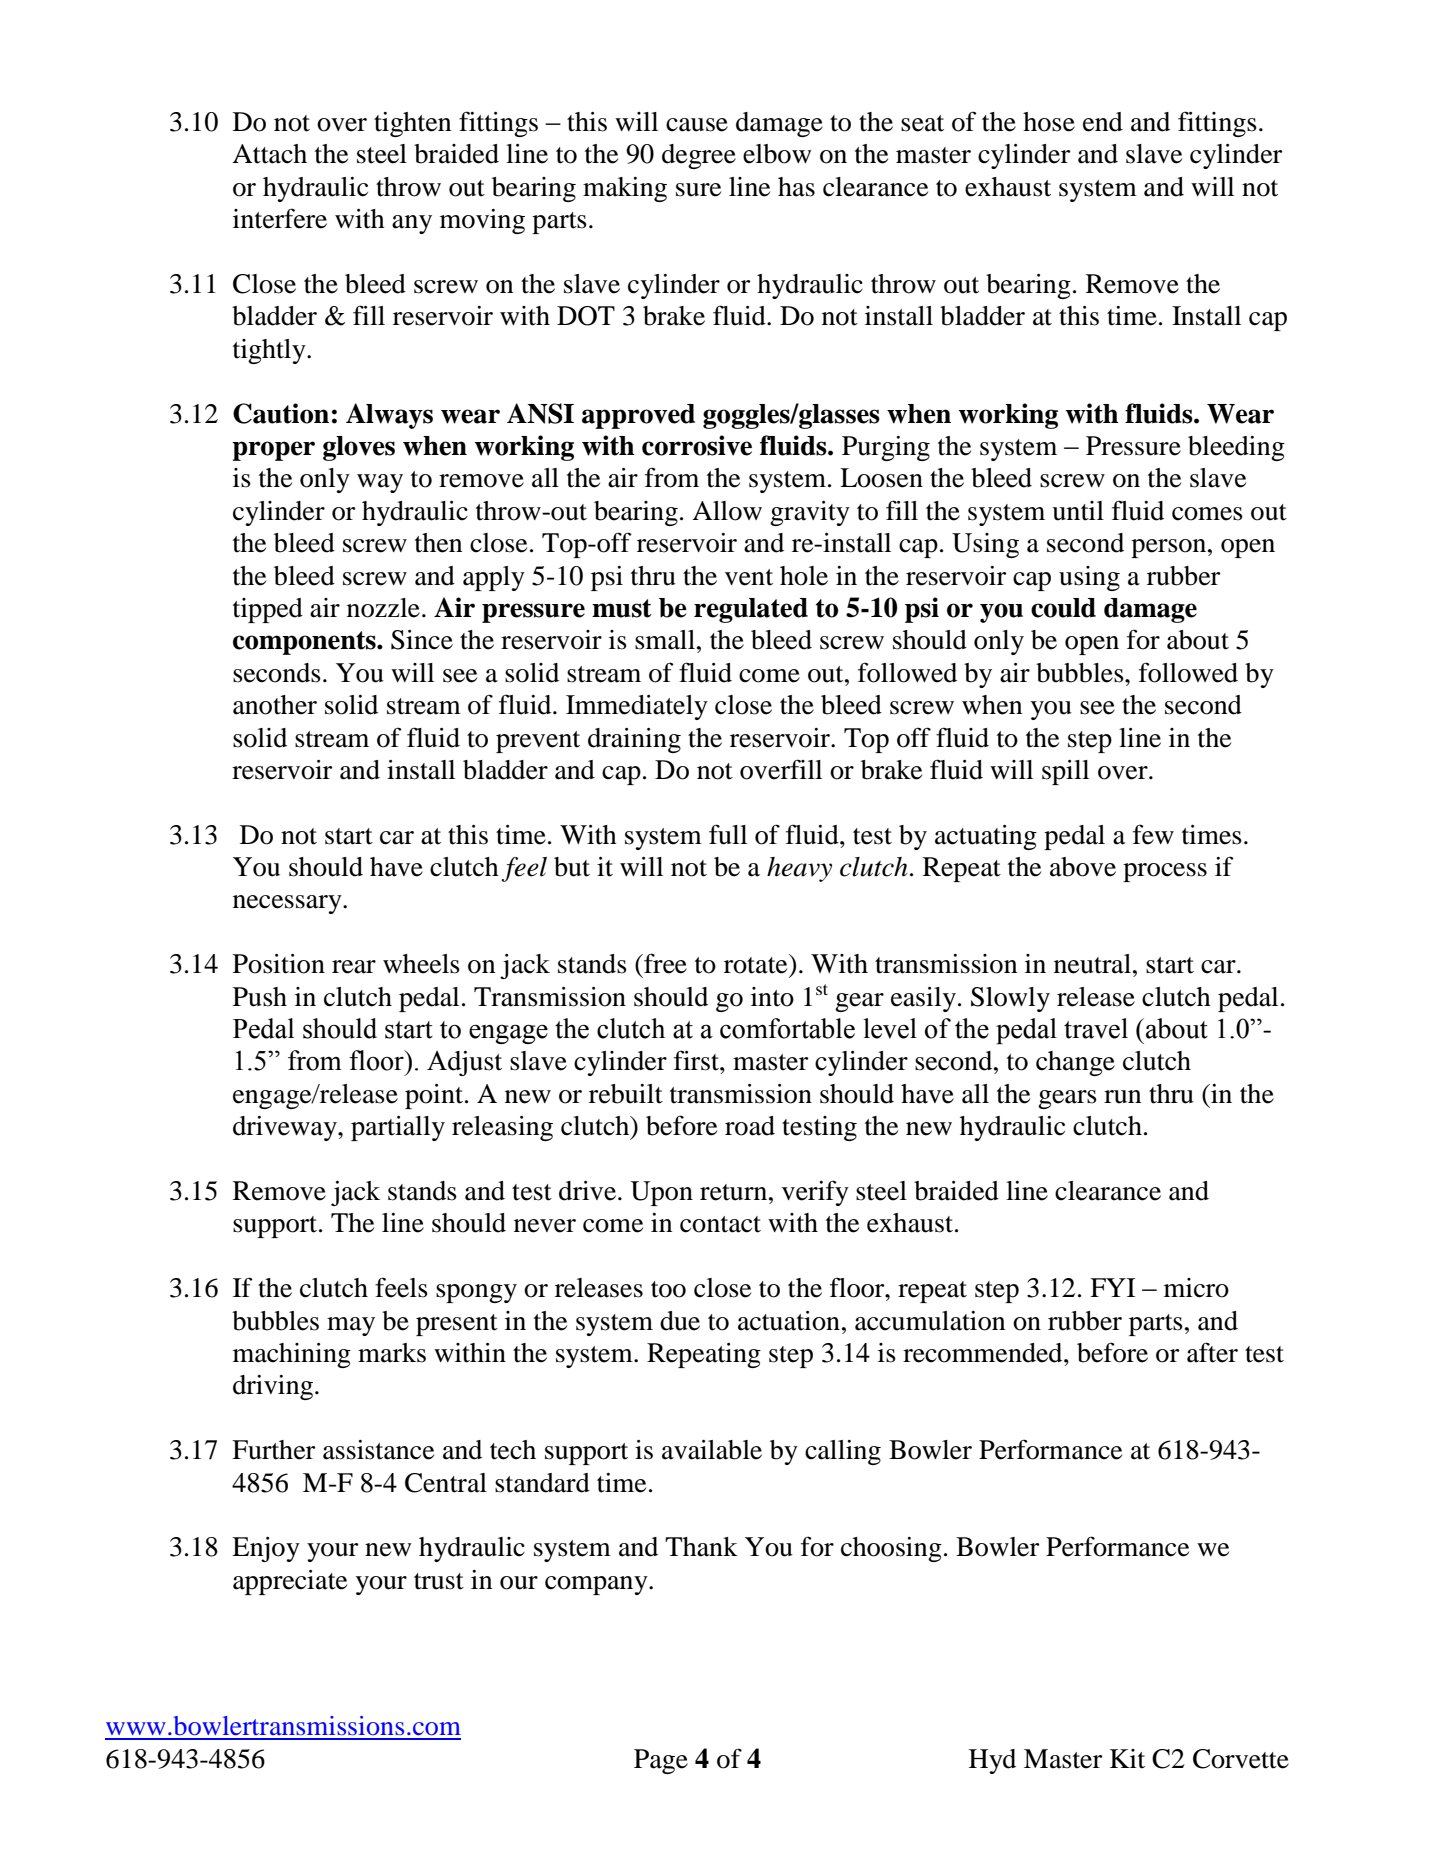 The width and height of the image is (1437, 1859). I want to click on has, so click(796, 187).
